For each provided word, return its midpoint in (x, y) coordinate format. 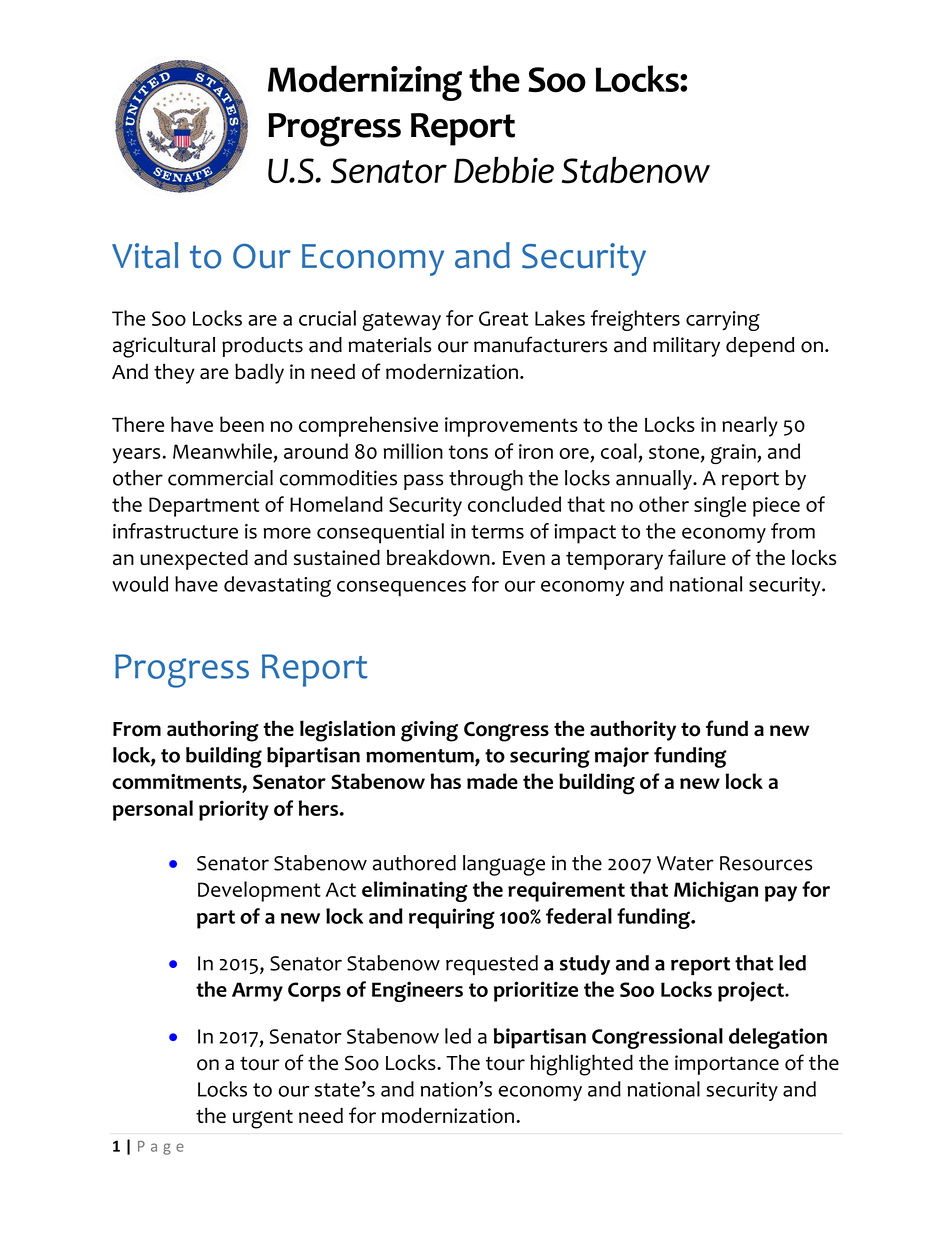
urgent (263, 1119)
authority (633, 730)
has (446, 781)
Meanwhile (222, 451)
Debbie (504, 169)
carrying (723, 321)
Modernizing (365, 83)
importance (727, 1065)
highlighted (581, 1065)
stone (674, 452)
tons (468, 452)
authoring (213, 731)
